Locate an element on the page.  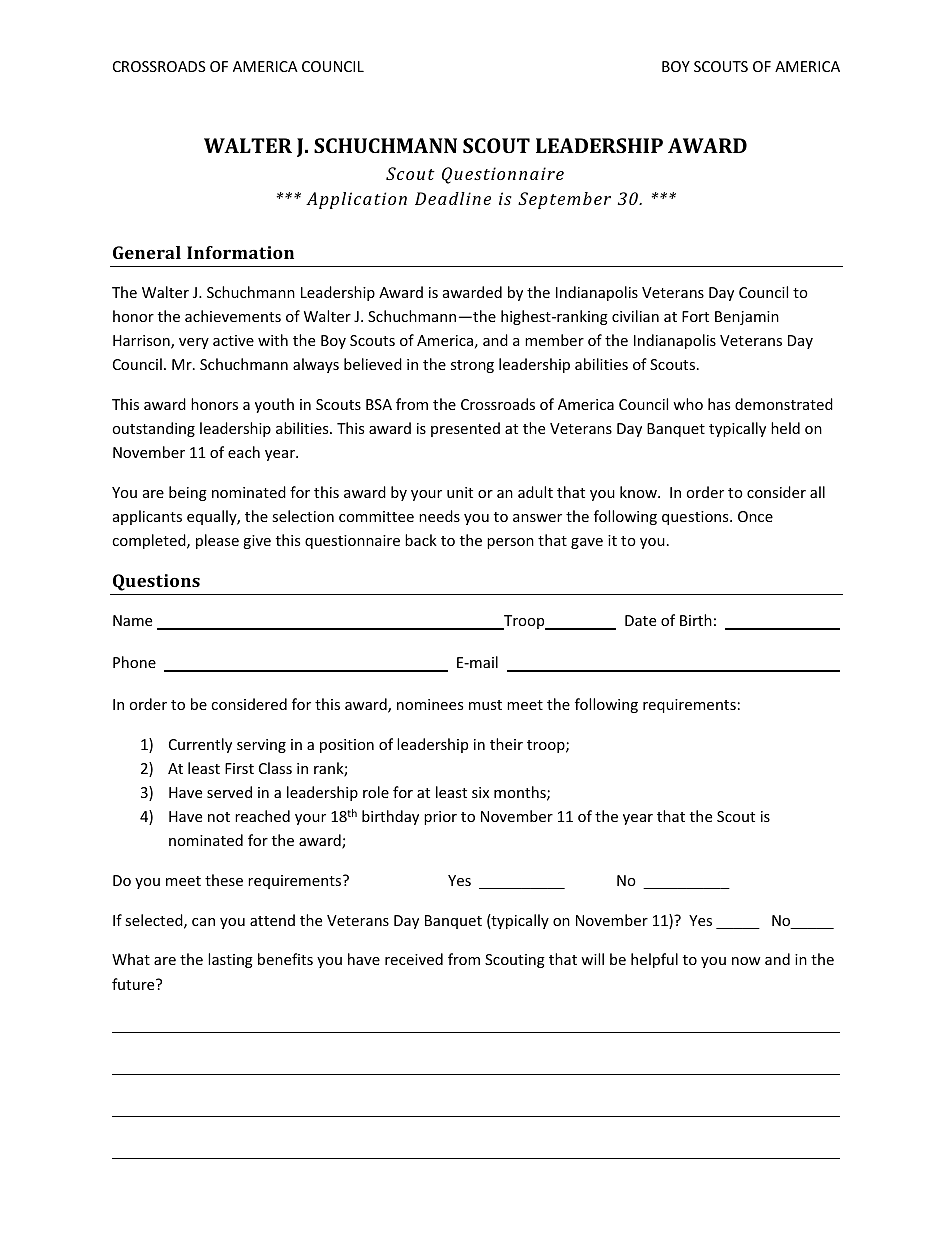
Information is located at coordinates (240, 252).
